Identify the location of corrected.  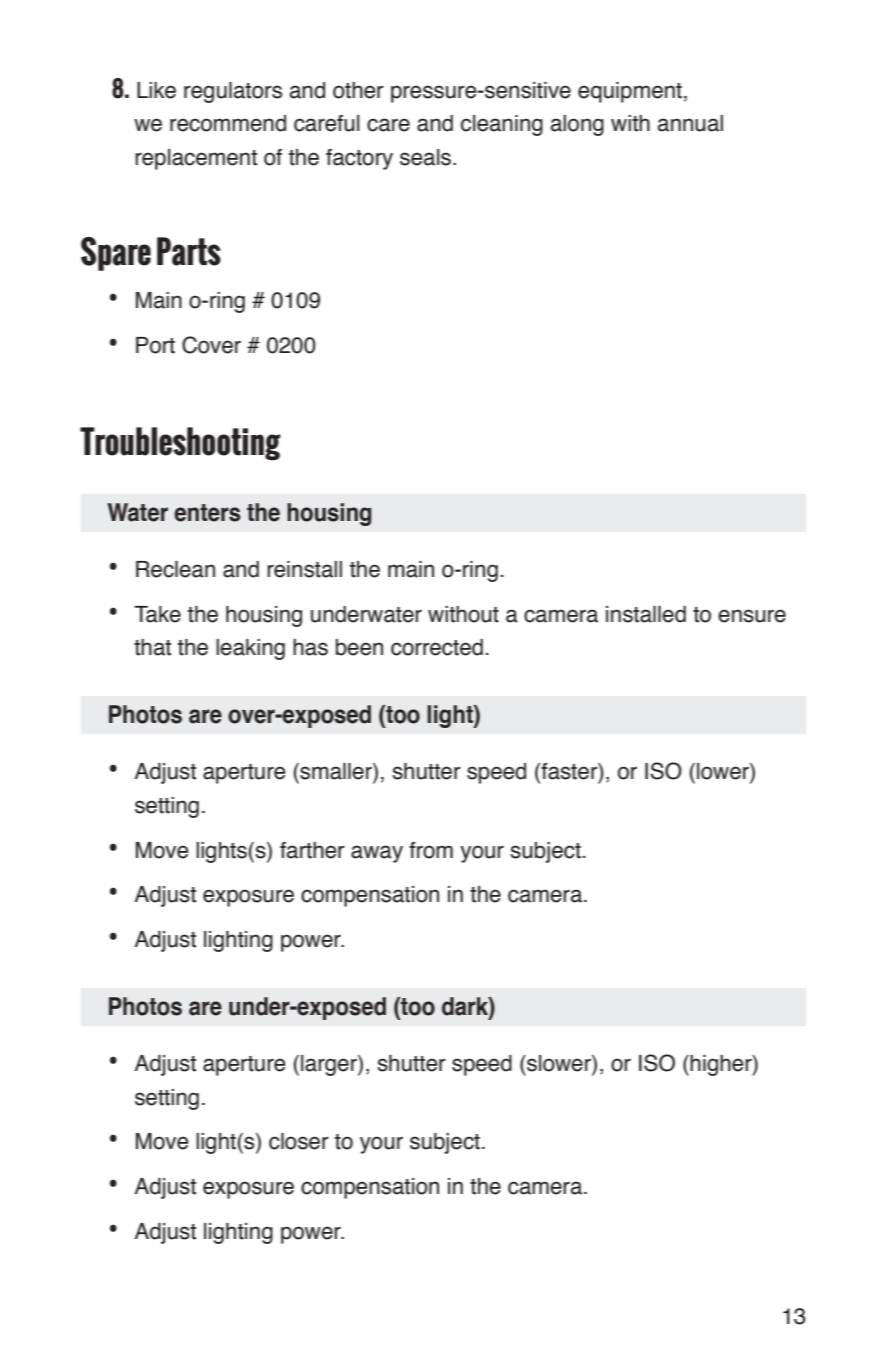
(437, 647).
